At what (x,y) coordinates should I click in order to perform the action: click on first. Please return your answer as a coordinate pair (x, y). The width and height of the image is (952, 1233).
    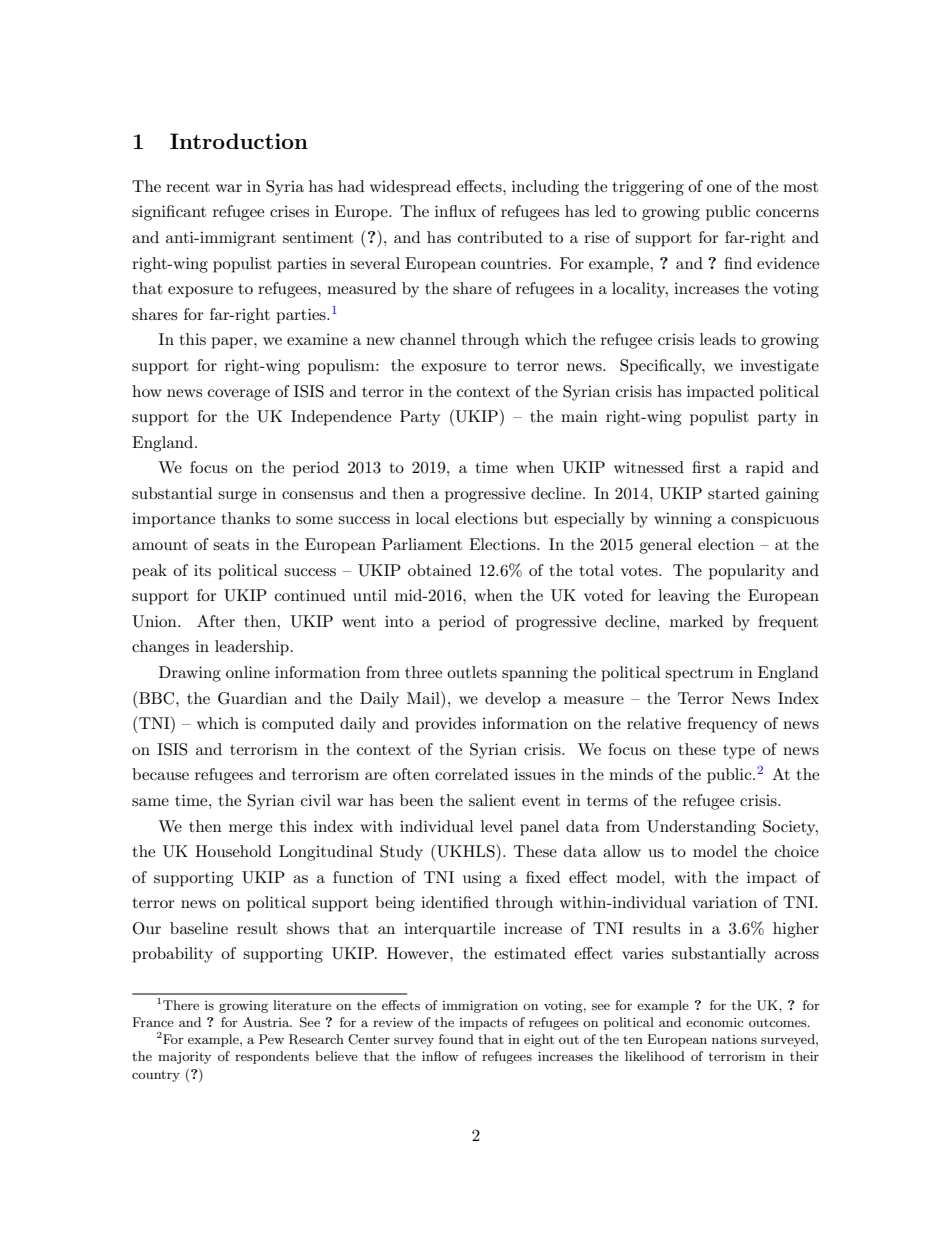
    Looking at the image, I should click on (706, 467).
